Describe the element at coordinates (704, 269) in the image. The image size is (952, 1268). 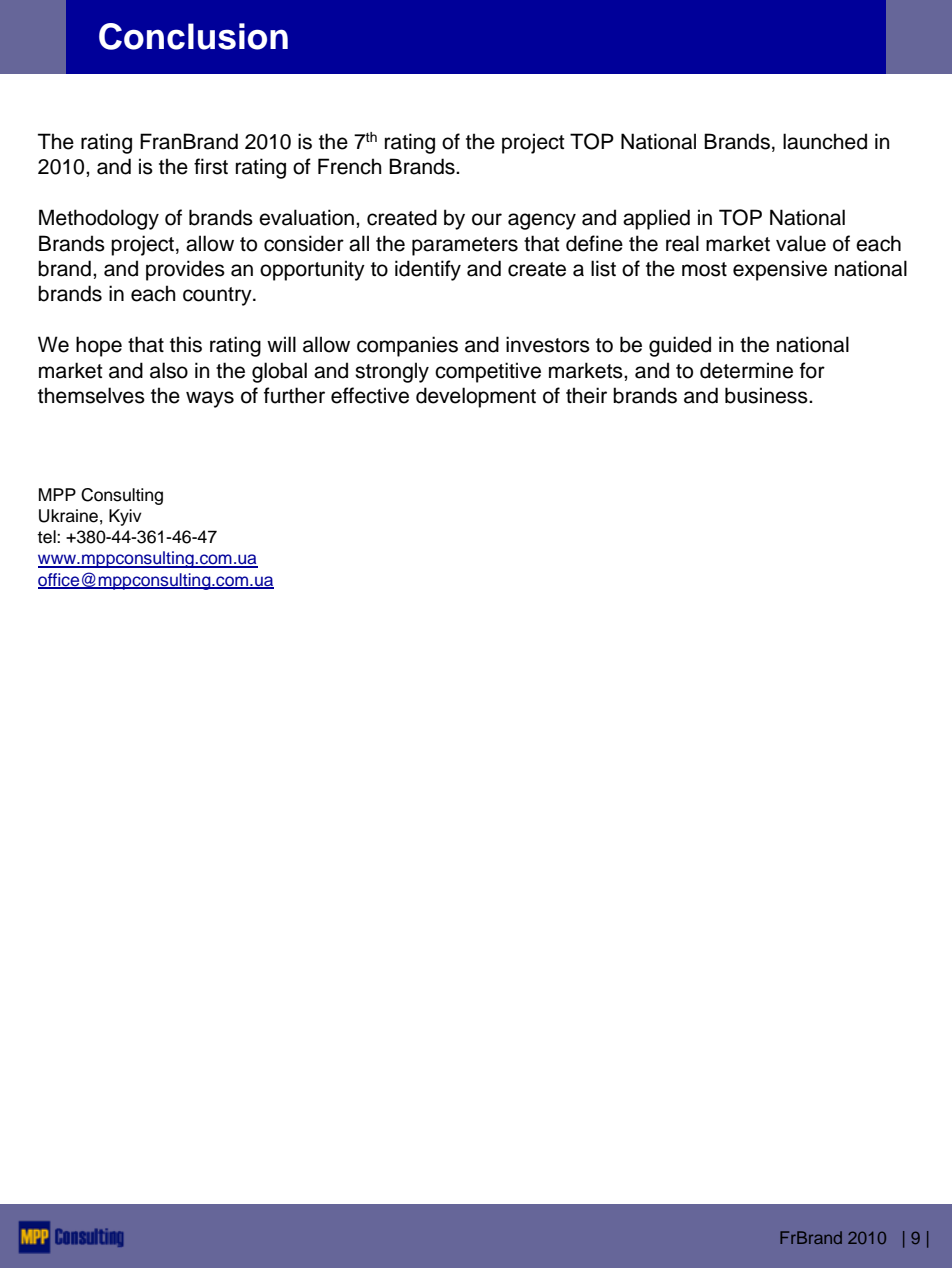
I see `most` at that location.
